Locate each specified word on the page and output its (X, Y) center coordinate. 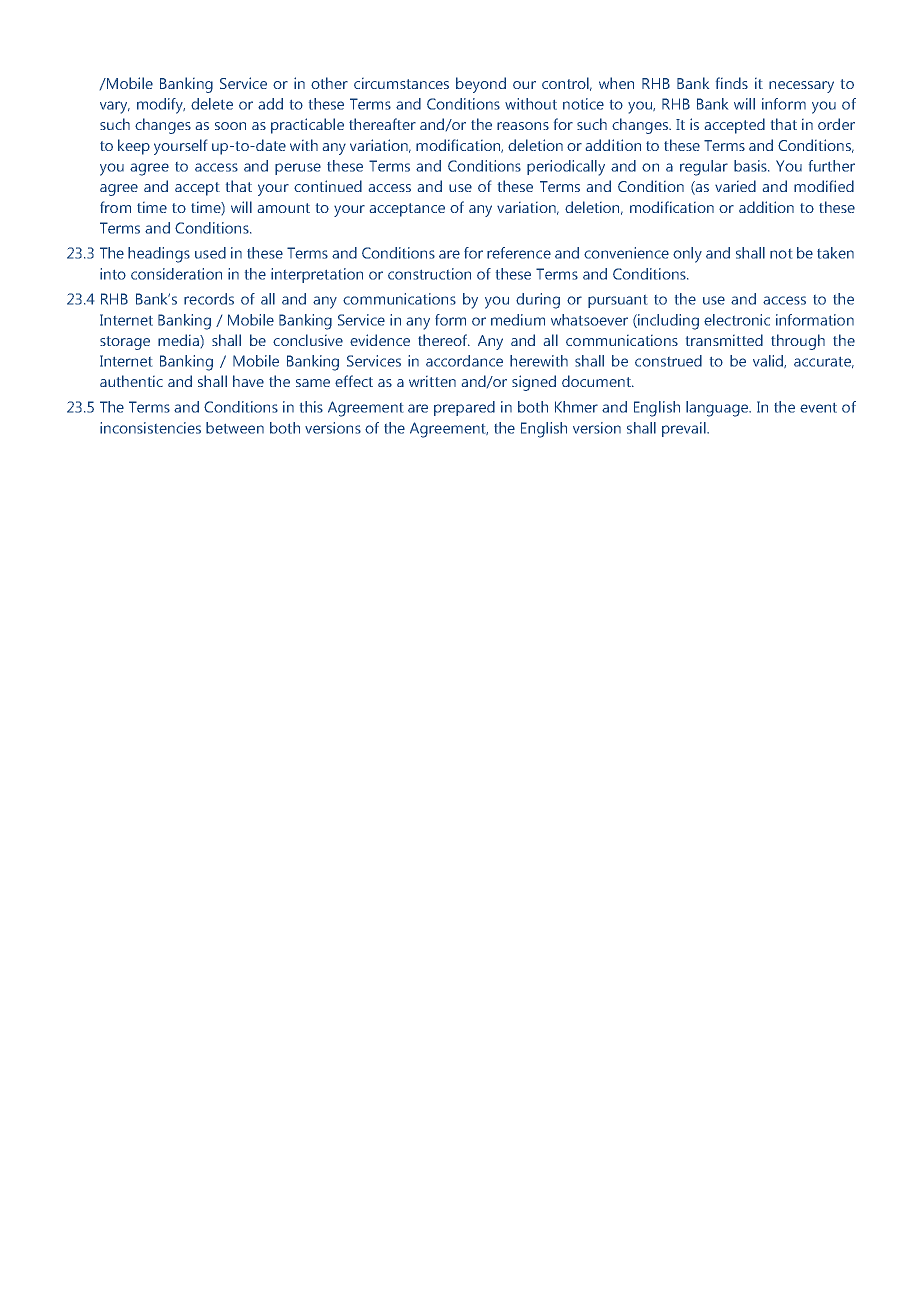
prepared (464, 408)
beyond (481, 85)
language (718, 409)
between (235, 428)
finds (732, 83)
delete (212, 104)
